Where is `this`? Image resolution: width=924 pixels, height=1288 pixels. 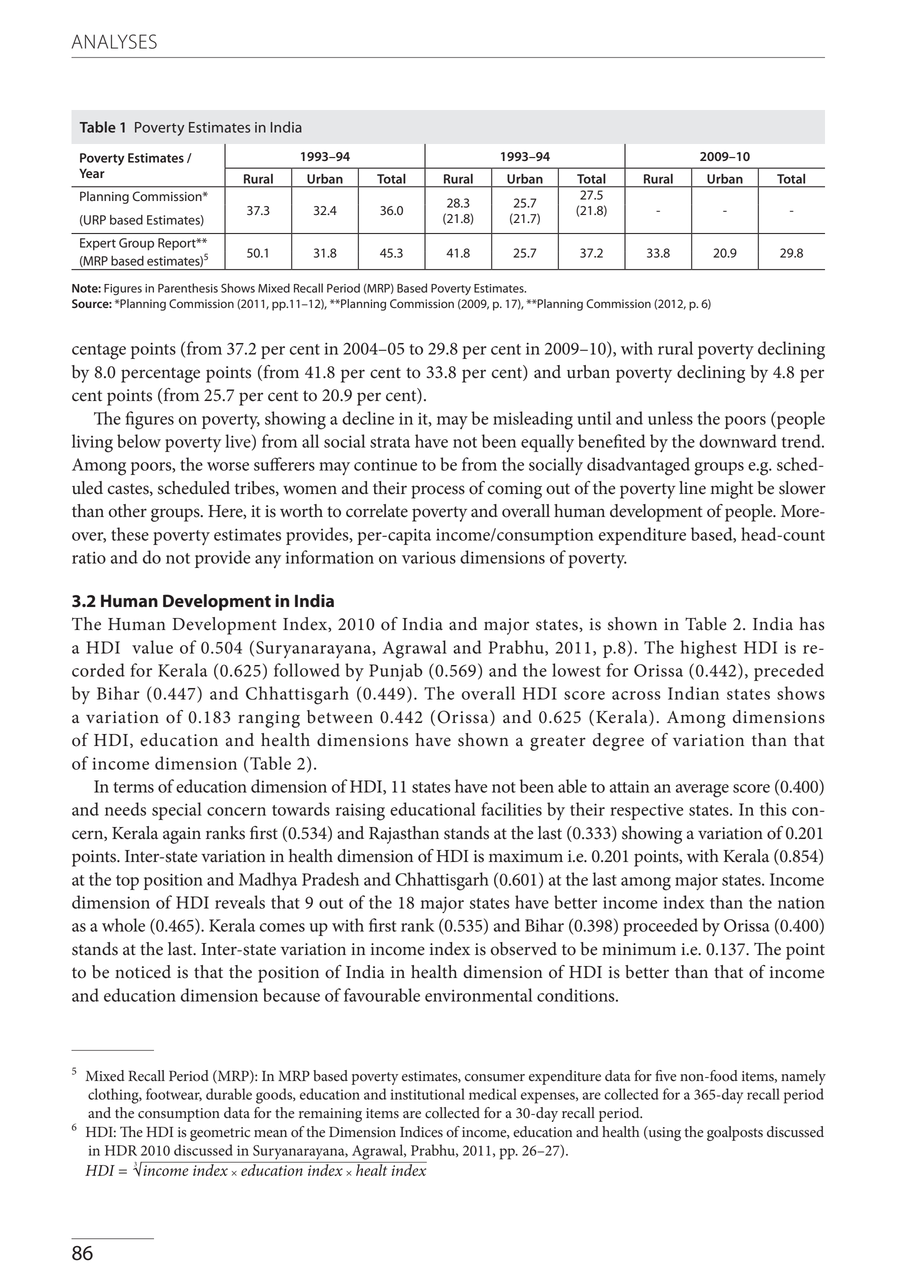
this is located at coordinates (773, 809).
